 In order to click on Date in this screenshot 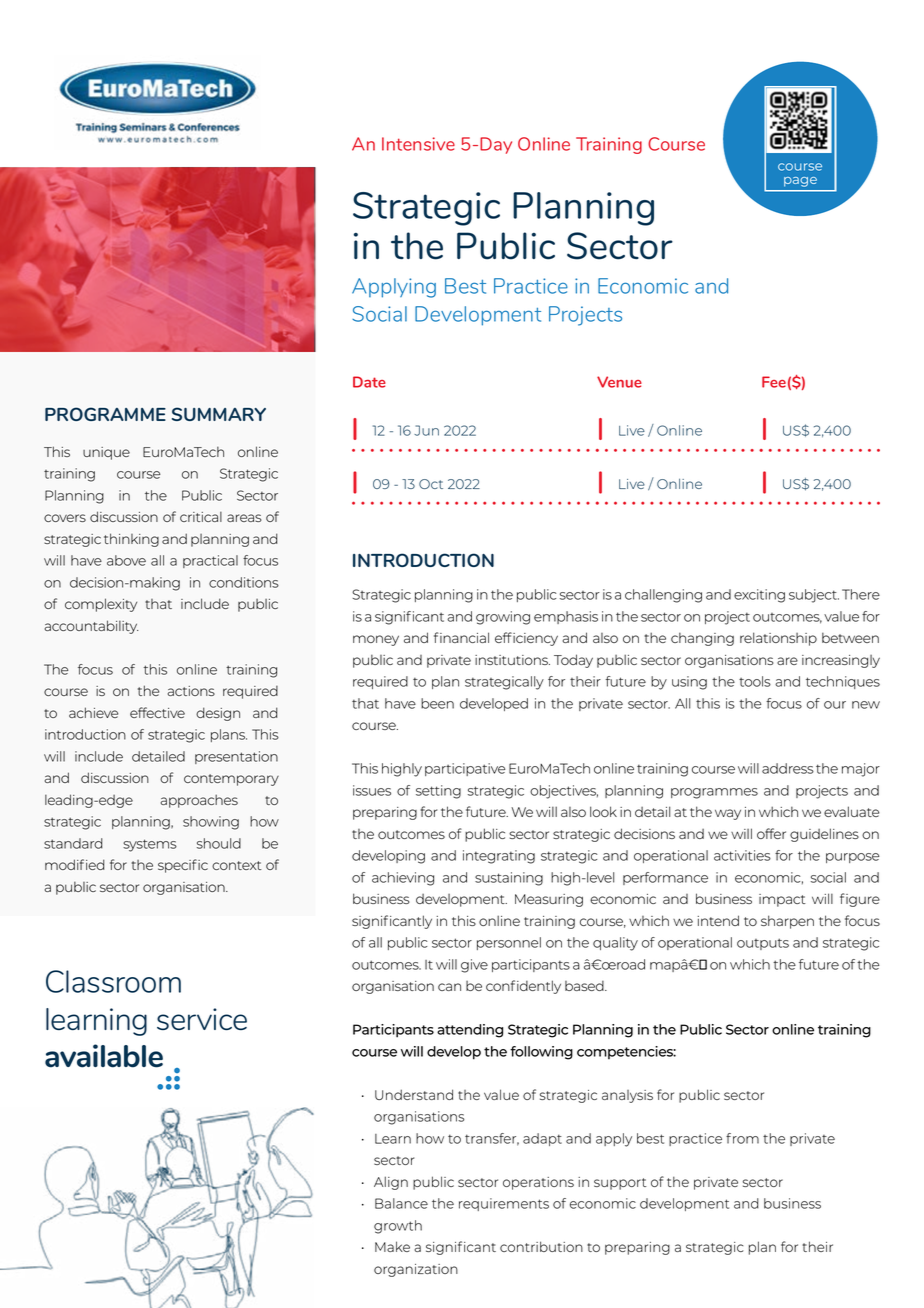, I will do `click(369, 382)`.
